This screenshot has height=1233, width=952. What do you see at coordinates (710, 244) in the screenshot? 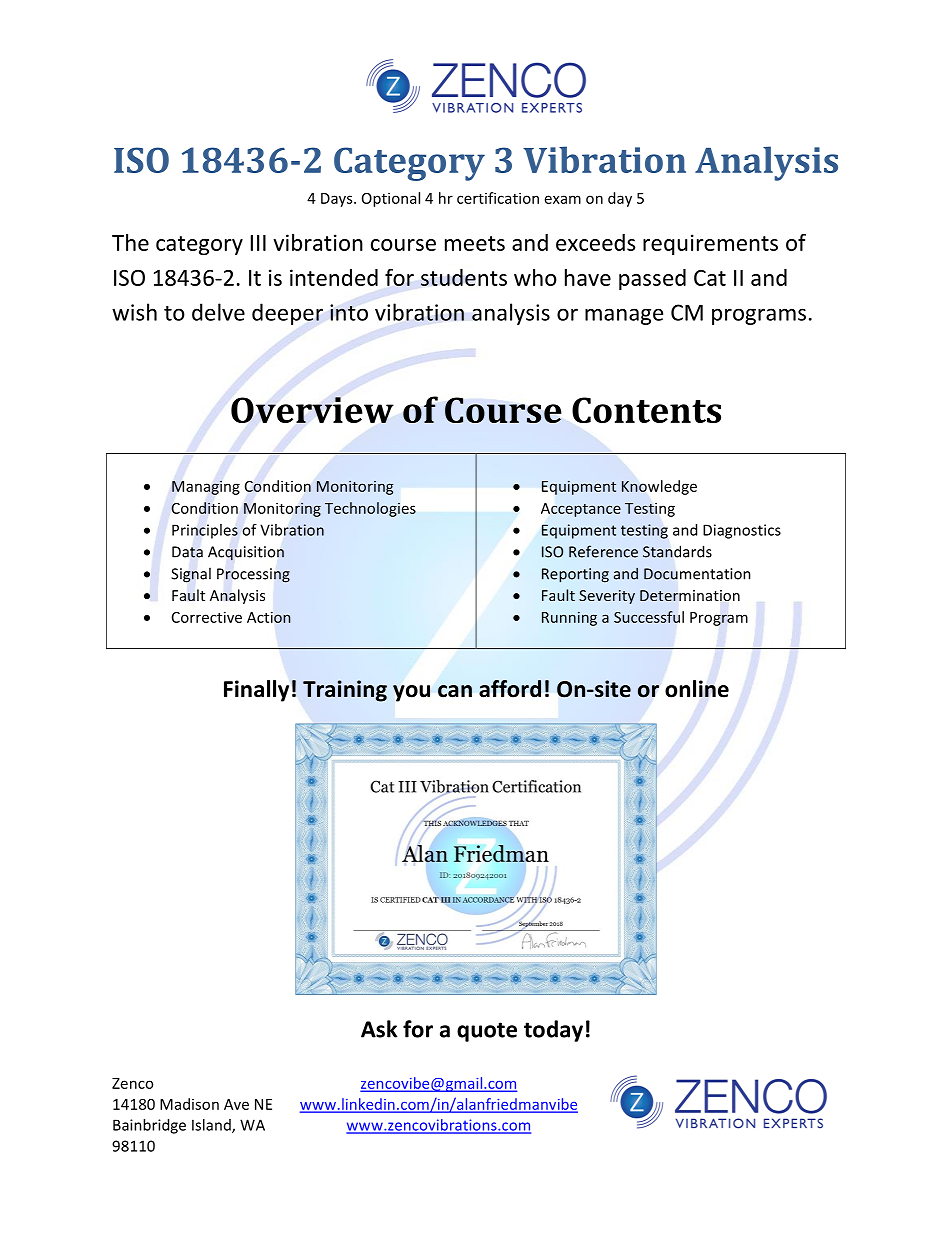
I see `requirements` at bounding box center [710, 244].
